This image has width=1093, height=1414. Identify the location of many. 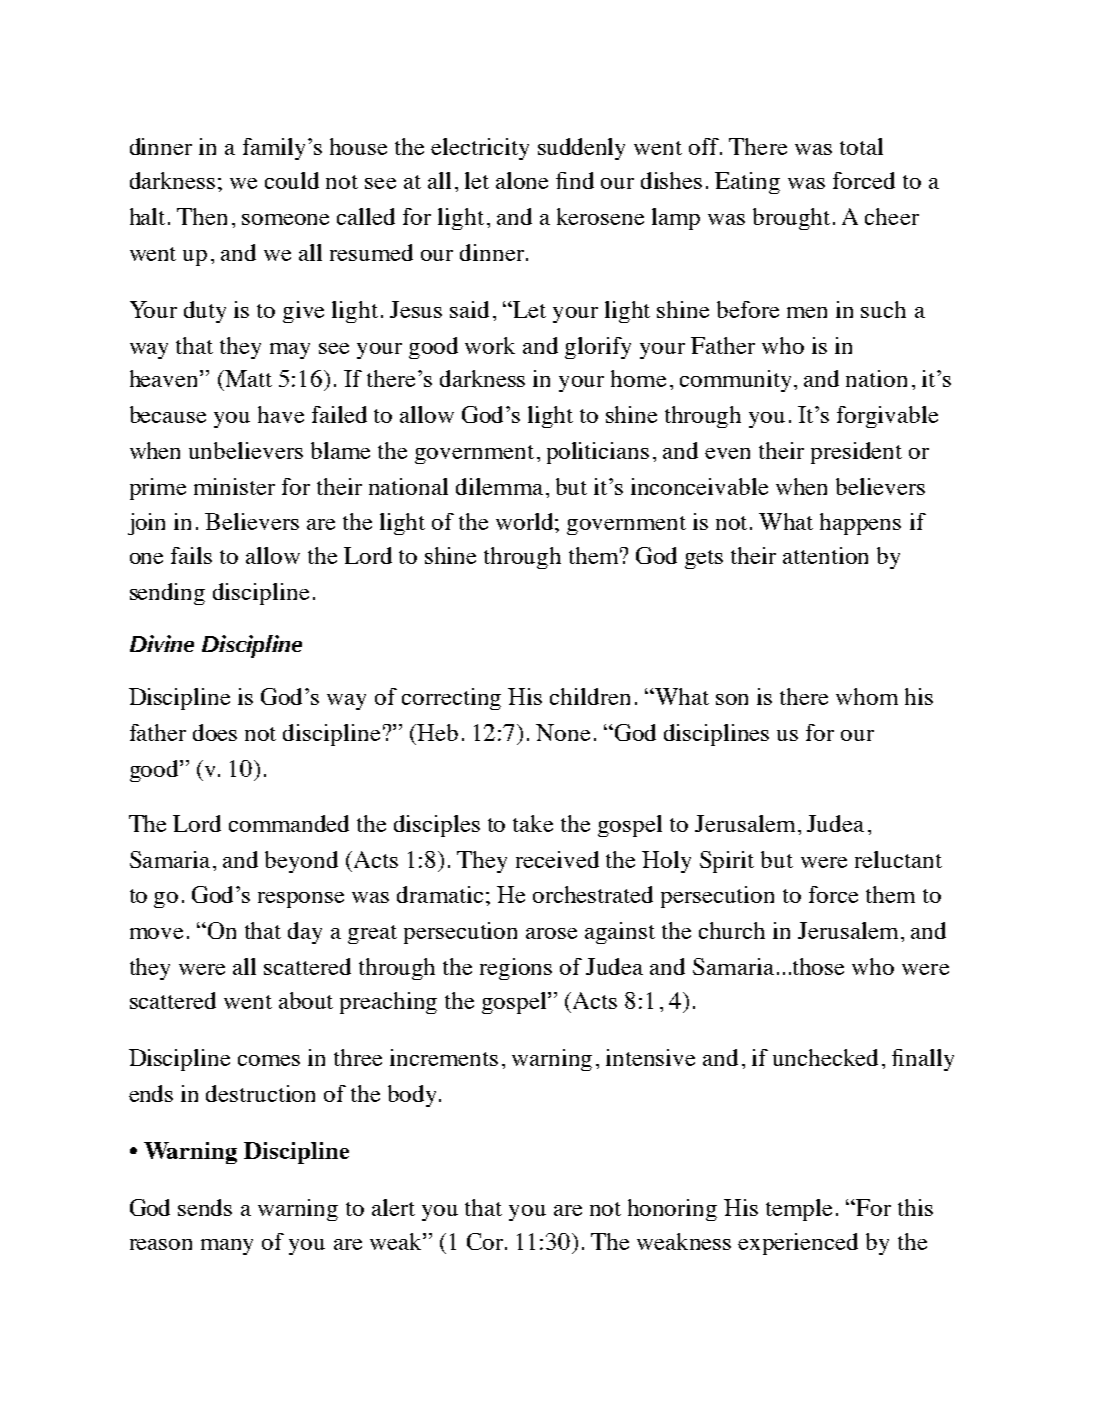
(227, 1247).
